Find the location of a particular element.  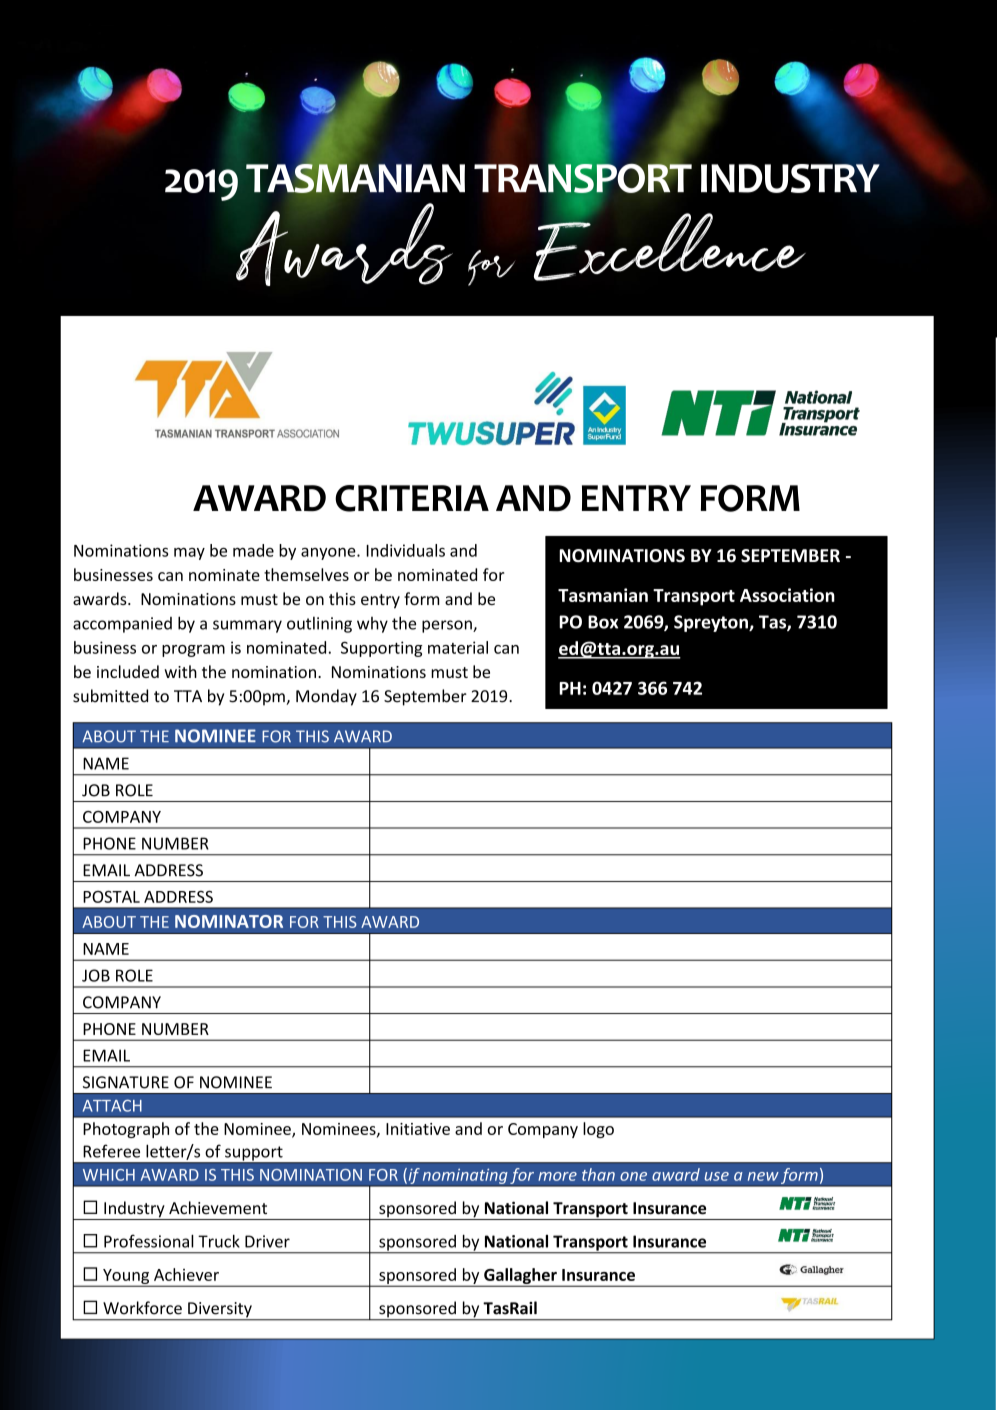

POSTAL is located at coordinates (111, 897).
